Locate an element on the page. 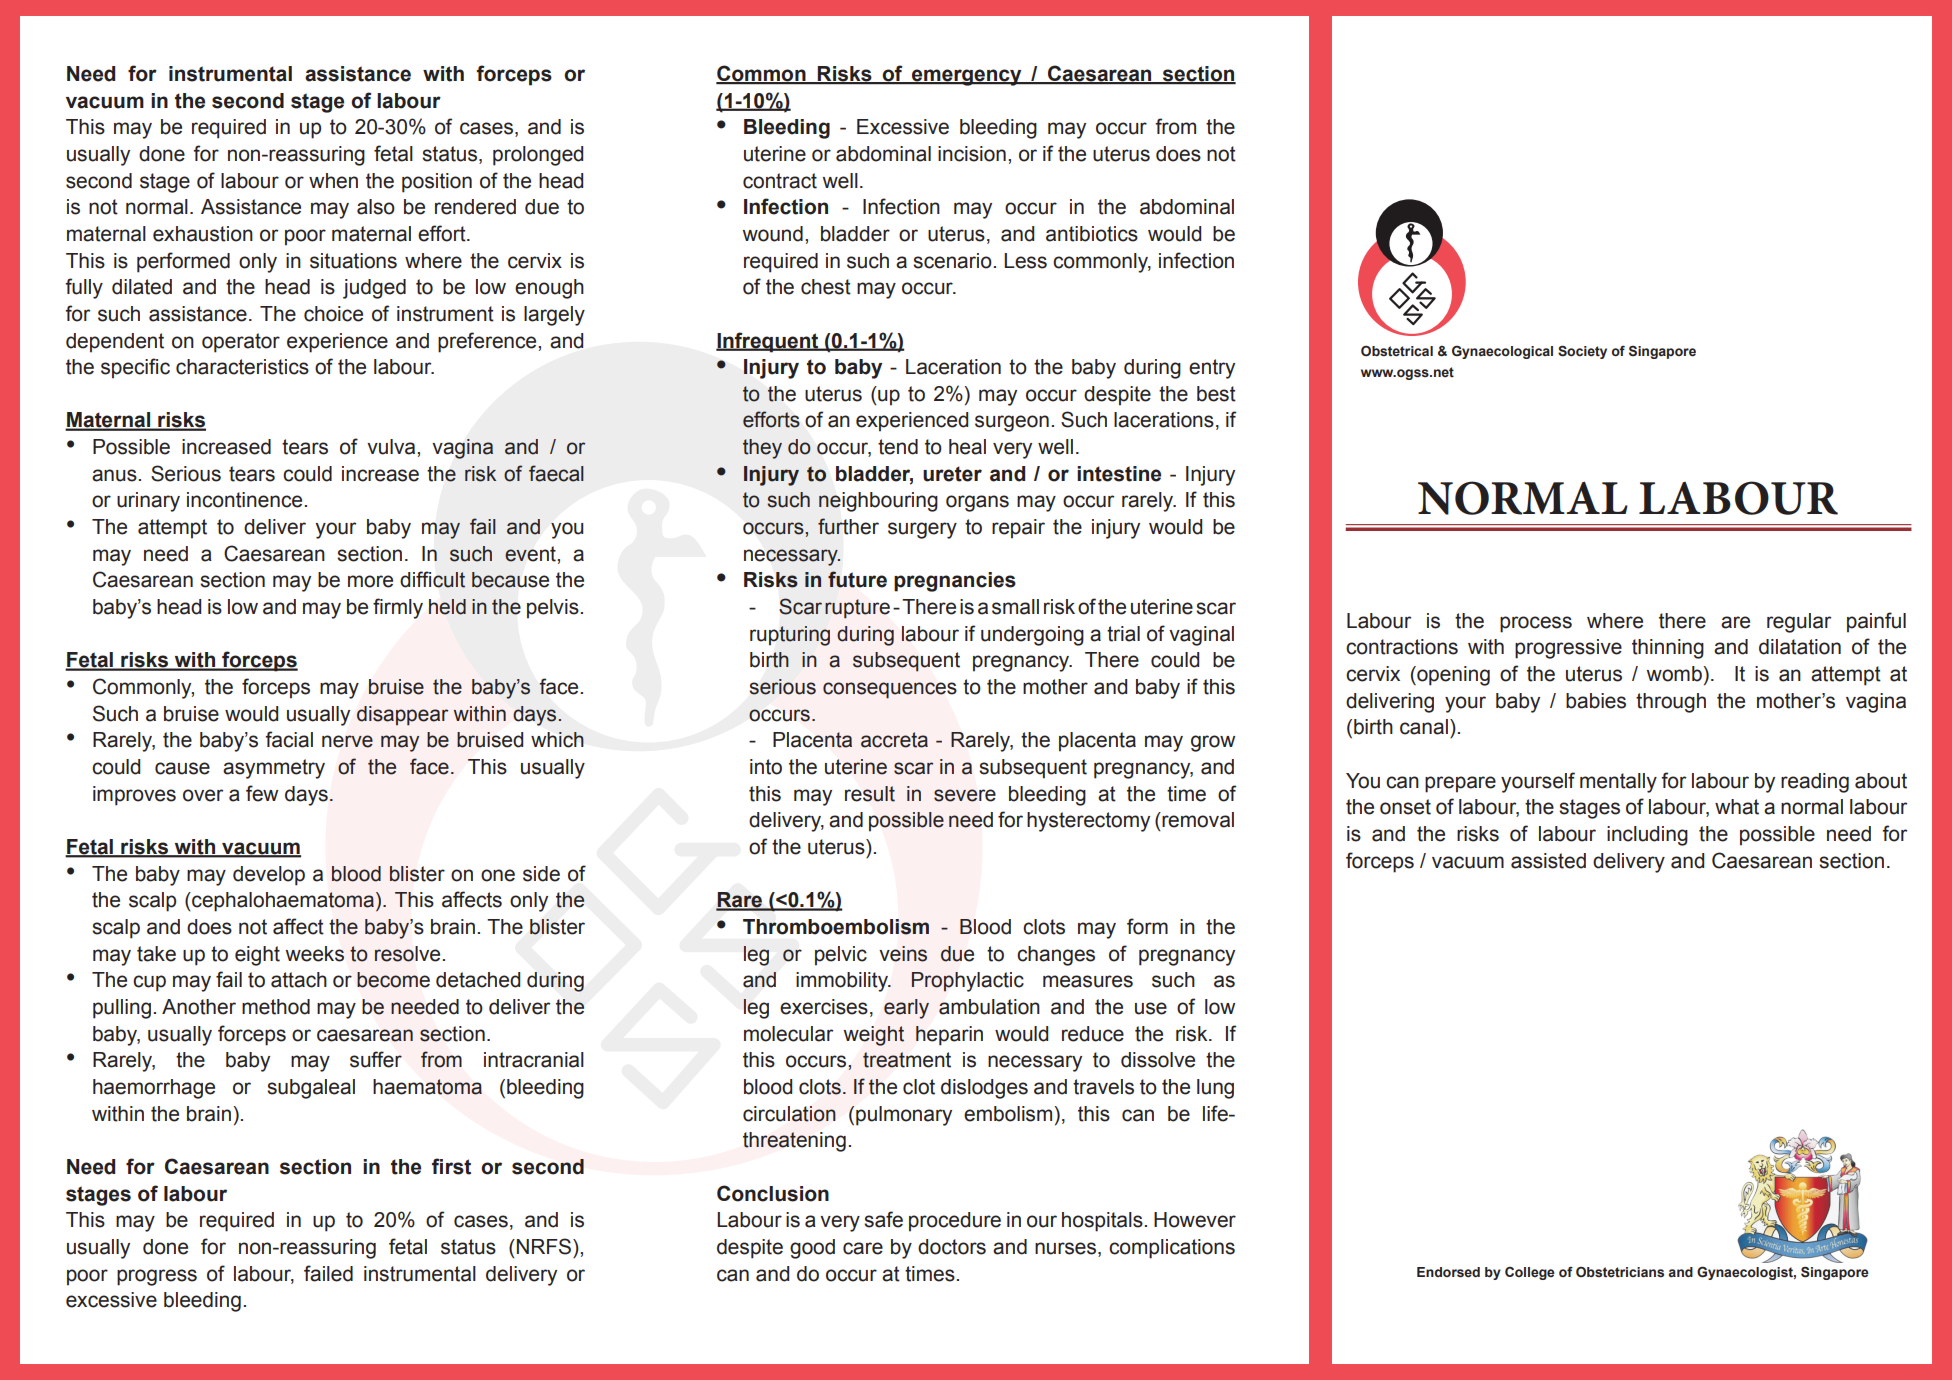 Image resolution: width=1952 pixels, height=1380 pixels. assisted is located at coordinates (1548, 861).
